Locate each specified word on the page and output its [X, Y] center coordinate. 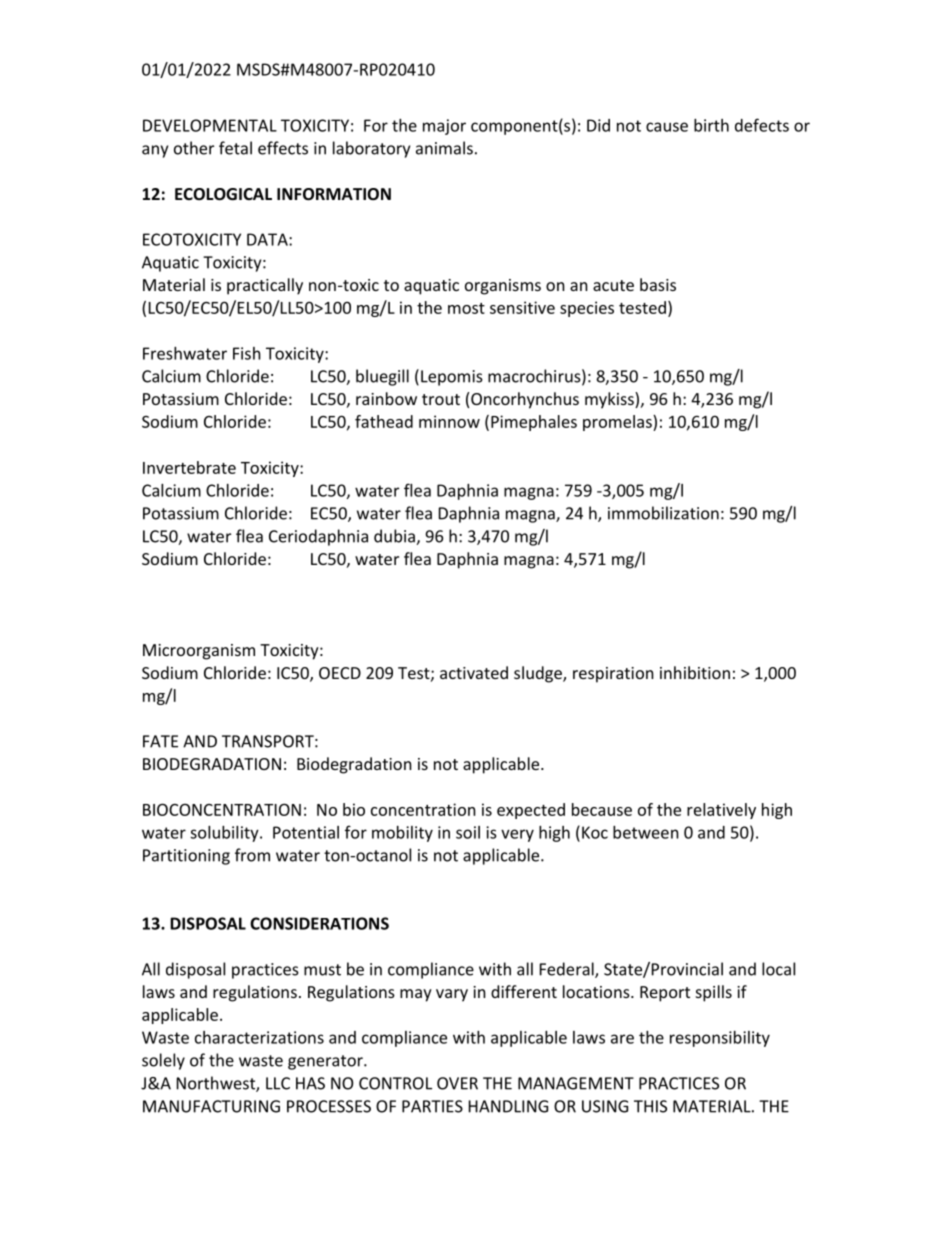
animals [444, 148]
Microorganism [199, 652]
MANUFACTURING [211, 1106]
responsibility [720, 1039]
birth [711, 125]
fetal [235, 148]
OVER [457, 1083]
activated [474, 672]
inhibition [695, 672]
